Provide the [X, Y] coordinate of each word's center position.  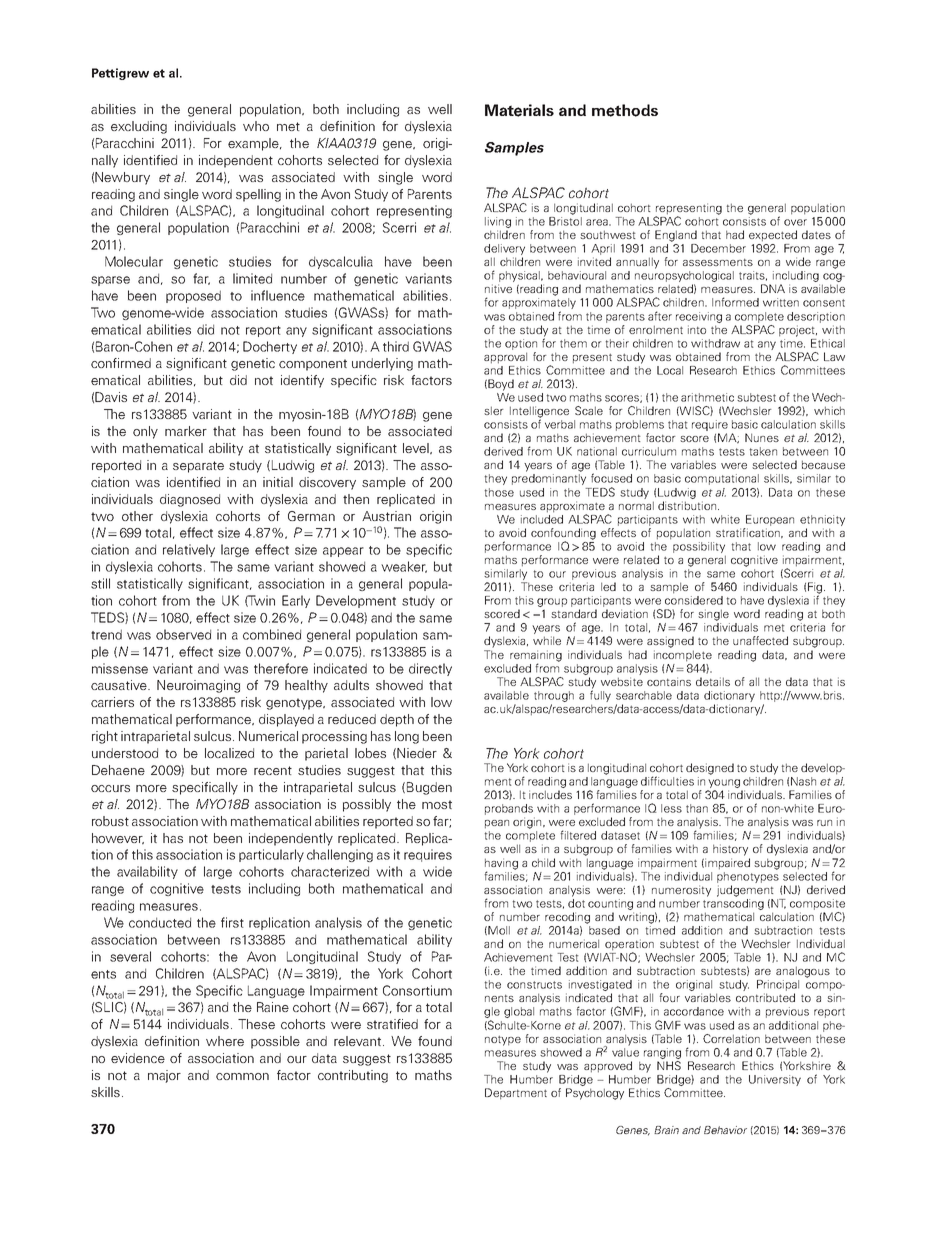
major [164, 1076]
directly [430, 669]
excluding [139, 127]
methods [625, 110]
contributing [353, 1076]
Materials [519, 110]
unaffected [760, 640]
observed [183, 634]
